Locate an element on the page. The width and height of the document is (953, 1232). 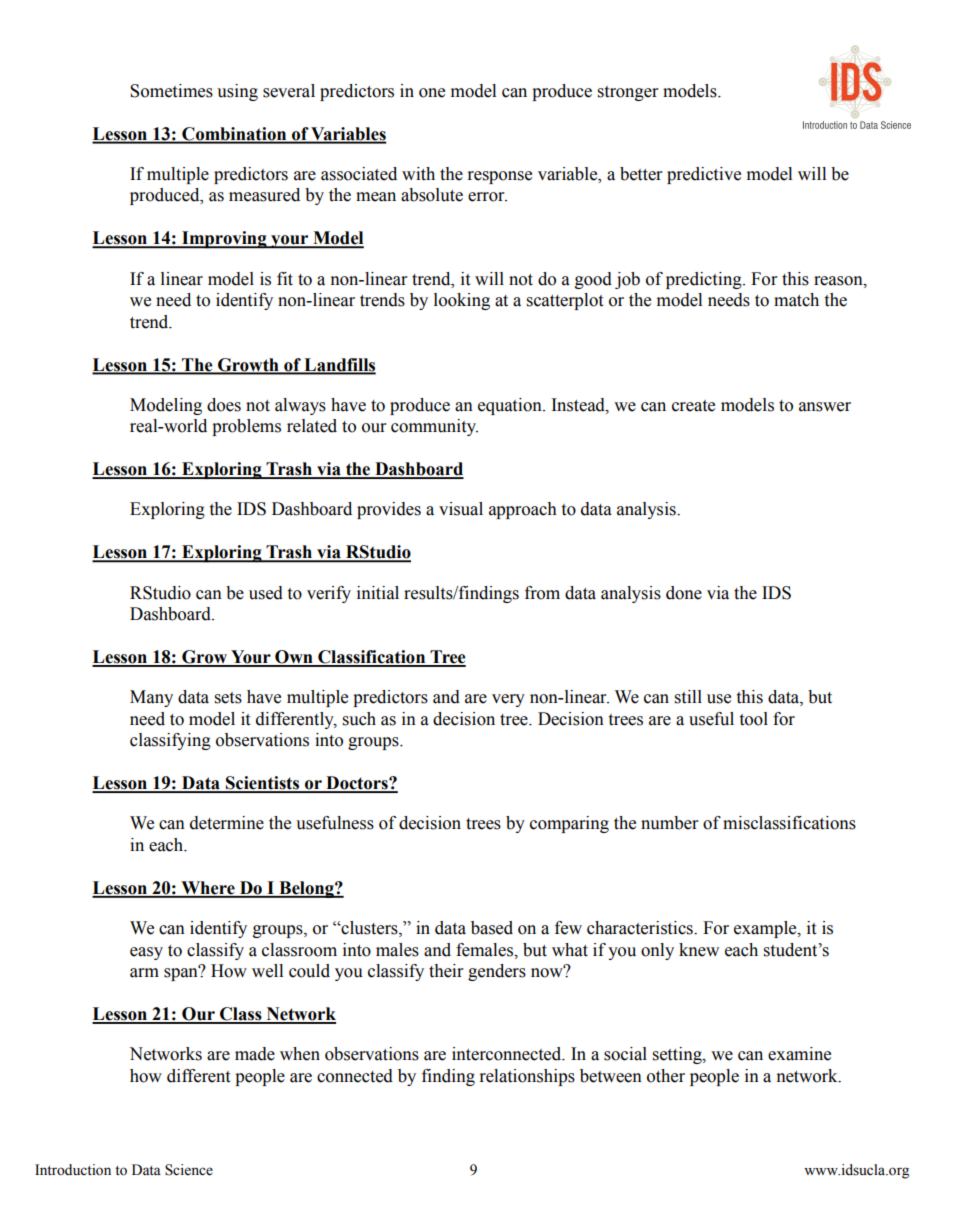
predictive is located at coordinates (704, 175).
